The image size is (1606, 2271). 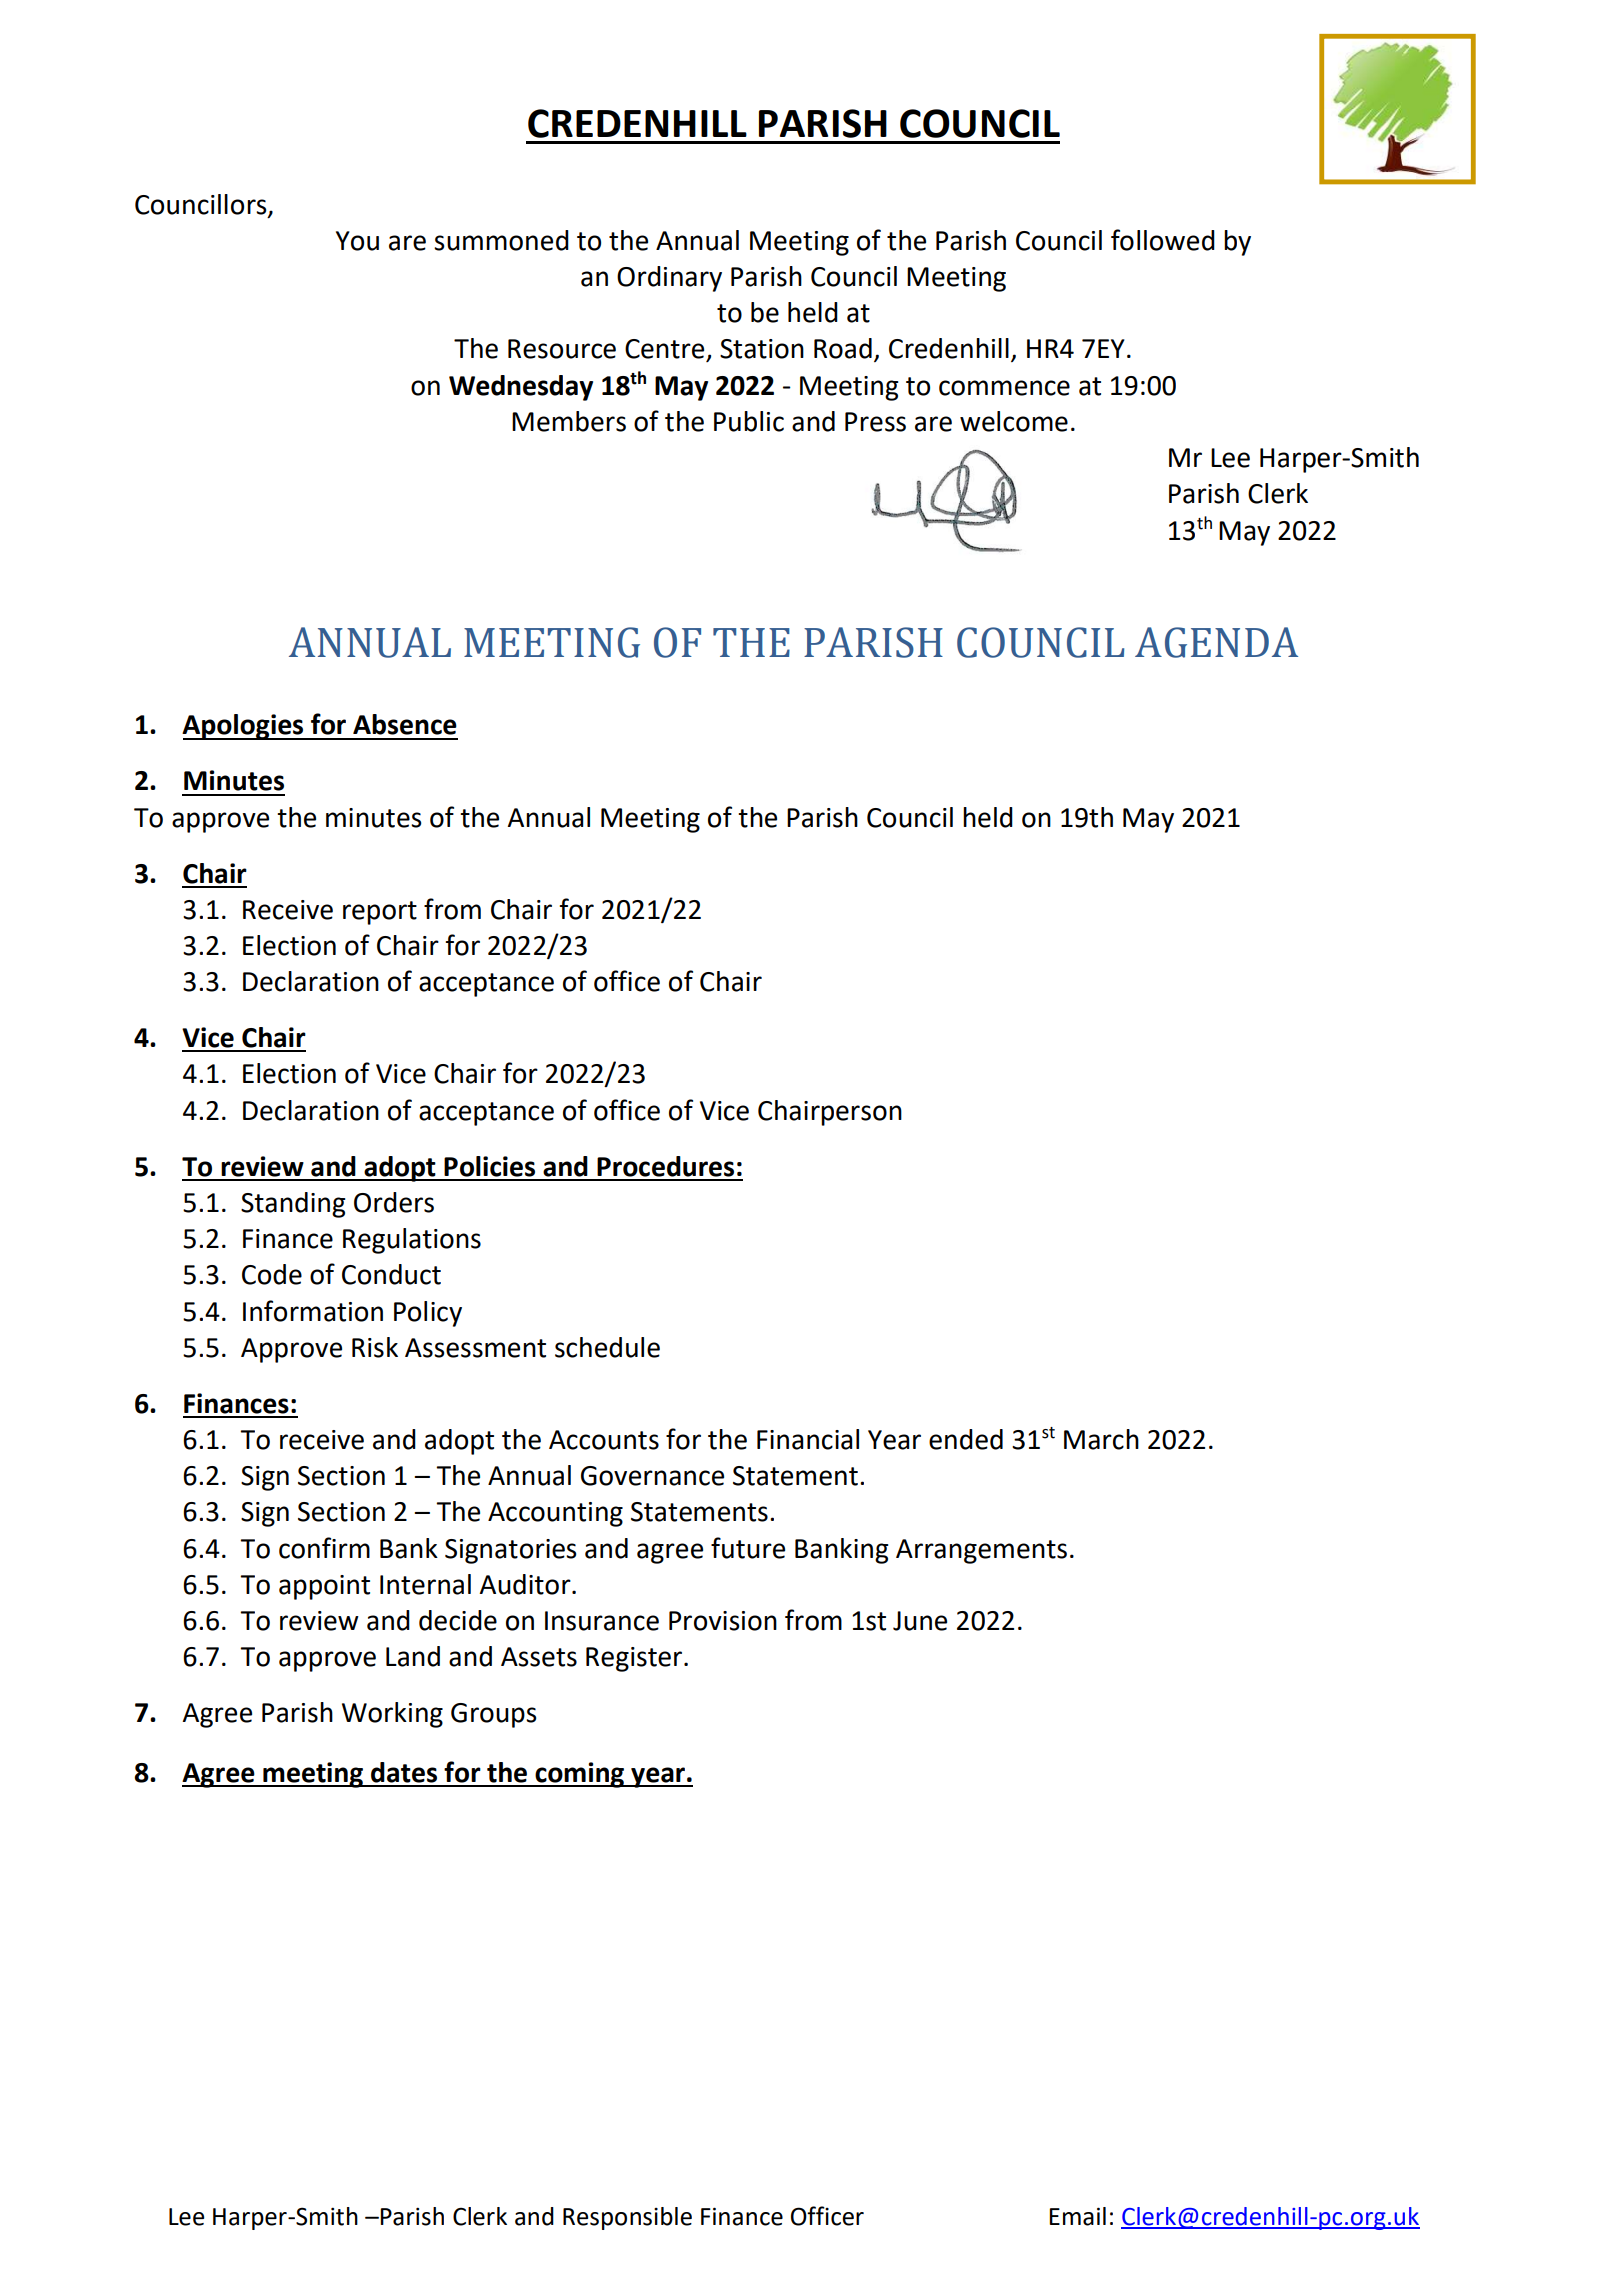 What do you see at coordinates (1163, 240) in the screenshot?
I see `followed` at bounding box center [1163, 240].
